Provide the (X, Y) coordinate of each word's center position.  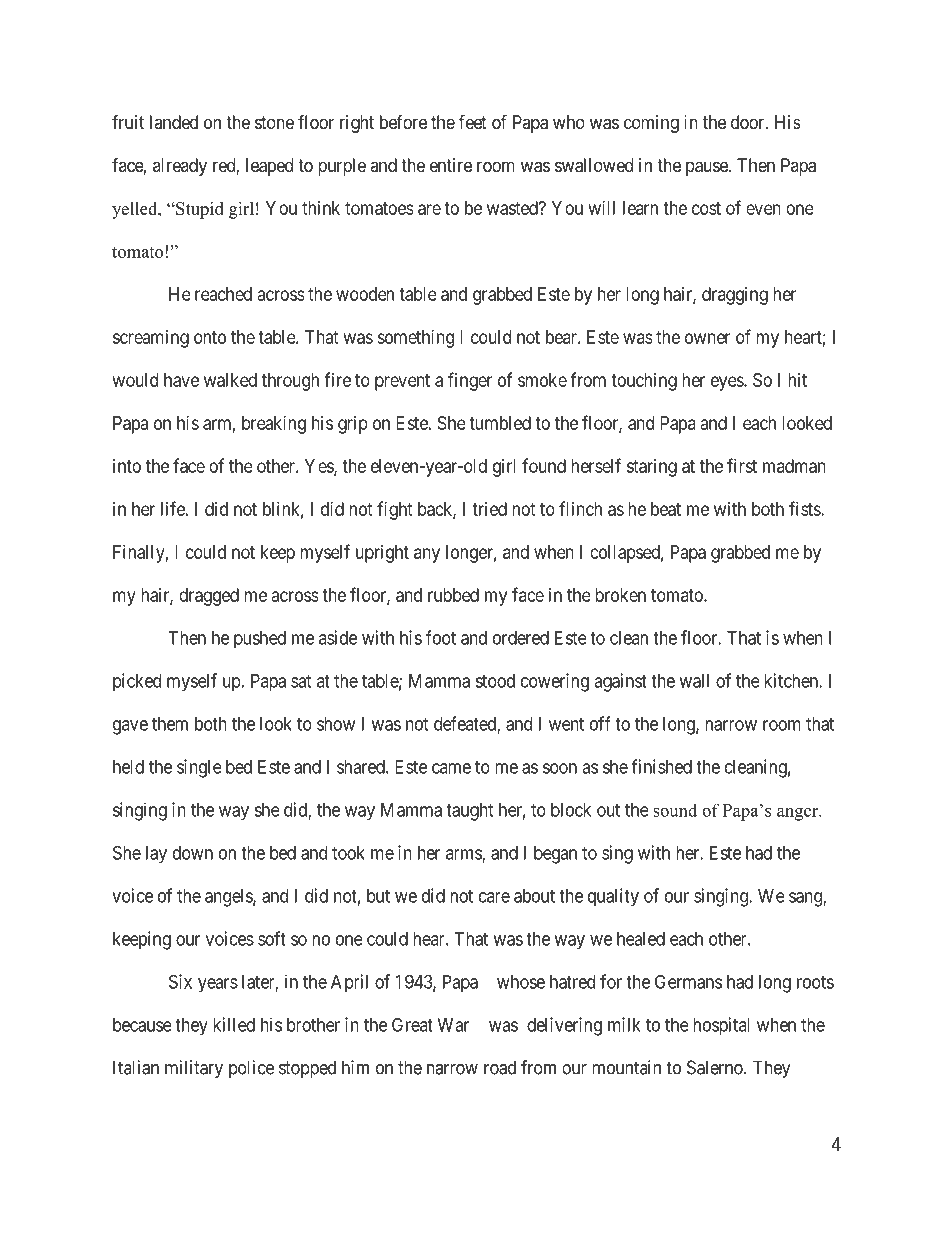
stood (495, 681)
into (127, 466)
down (193, 853)
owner (707, 338)
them (170, 724)
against (620, 682)
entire (451, 165)
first (742, 465)
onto (210, 337)
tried (489, 509)
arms (464, 855)
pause (708, 168)
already (180, 167)
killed (234, 1024)
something (415, 339)
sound (675, 810)
